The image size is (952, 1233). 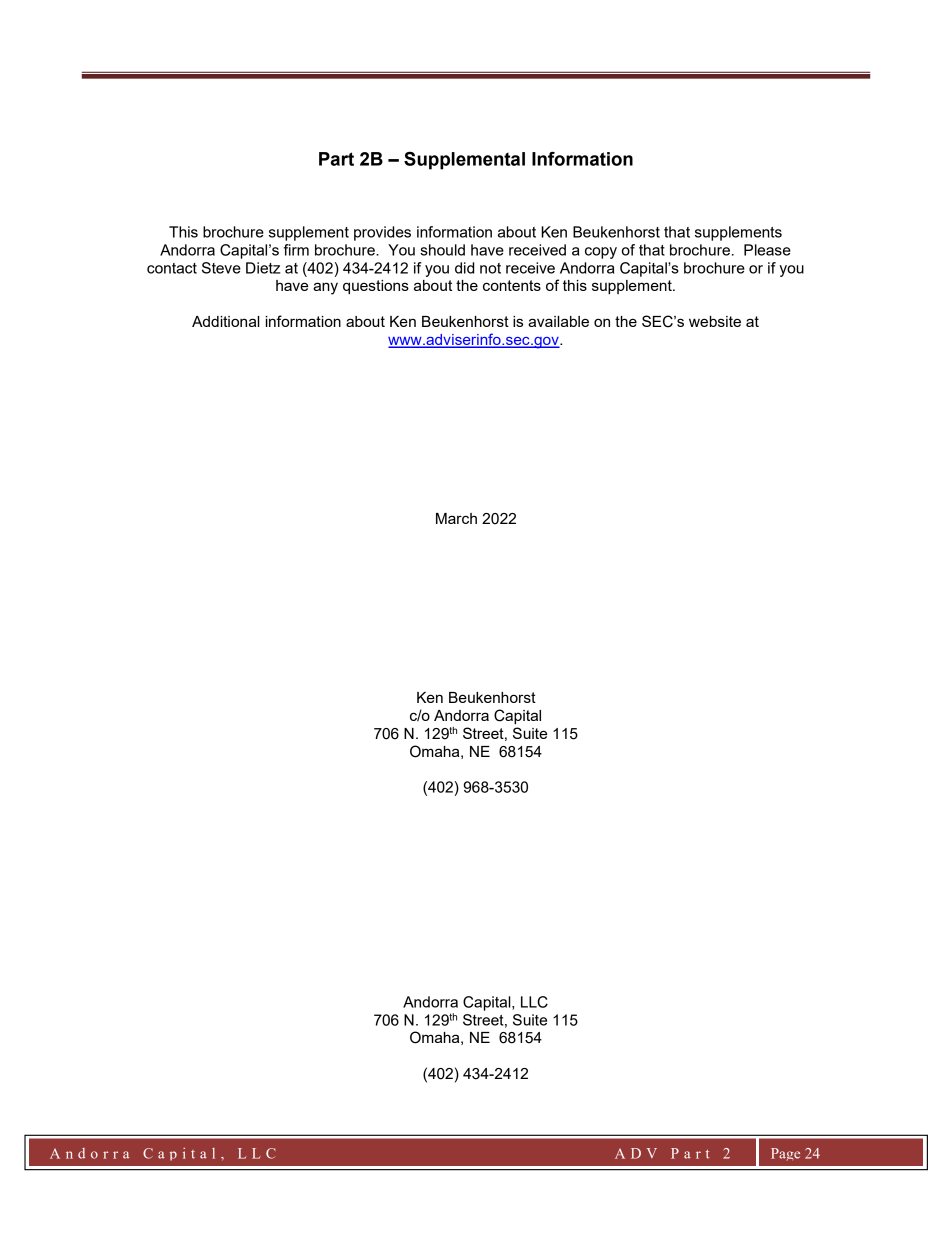 What do you see at coordinates (226, 321) in the image?
I see `Additional` at bounding box center [226, 321].
